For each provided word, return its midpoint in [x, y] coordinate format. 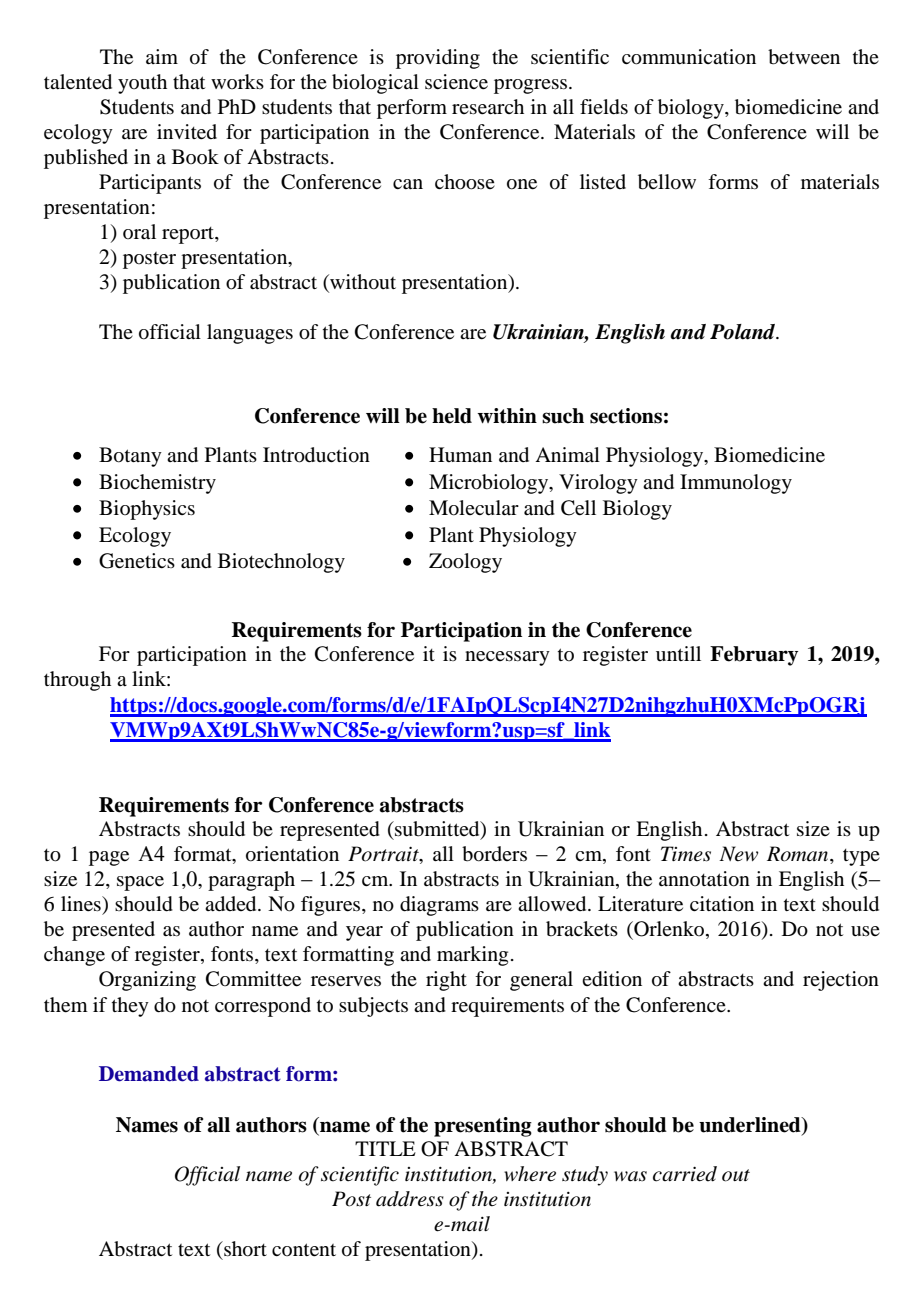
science [456, 82]
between [804, 57]
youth [142, 84]
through [77, 681]
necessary [507, 658]
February [754, 656]
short [244, 1249]
